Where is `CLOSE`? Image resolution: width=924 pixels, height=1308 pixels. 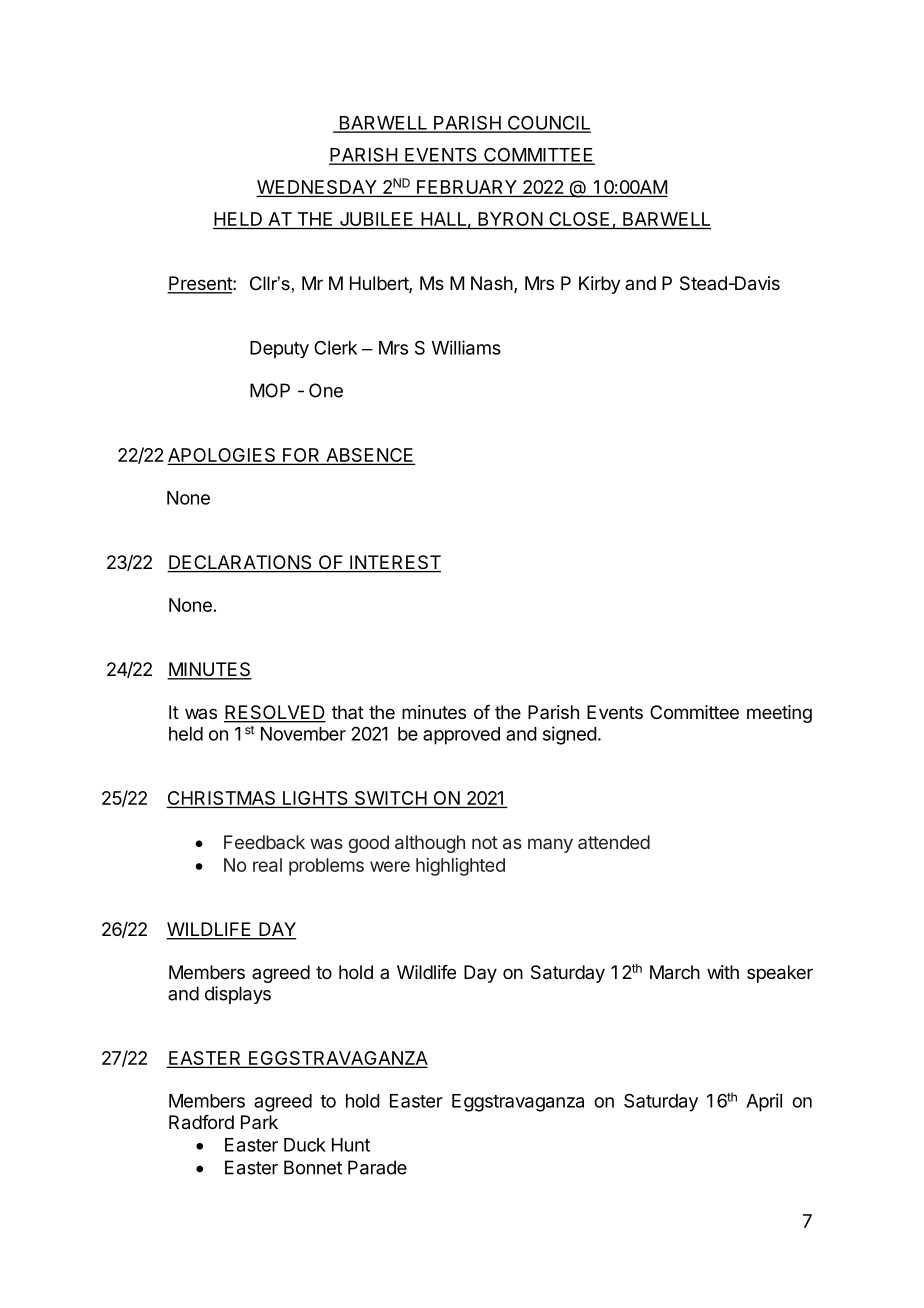
CLOSE is located at coordinates (579, 220).
